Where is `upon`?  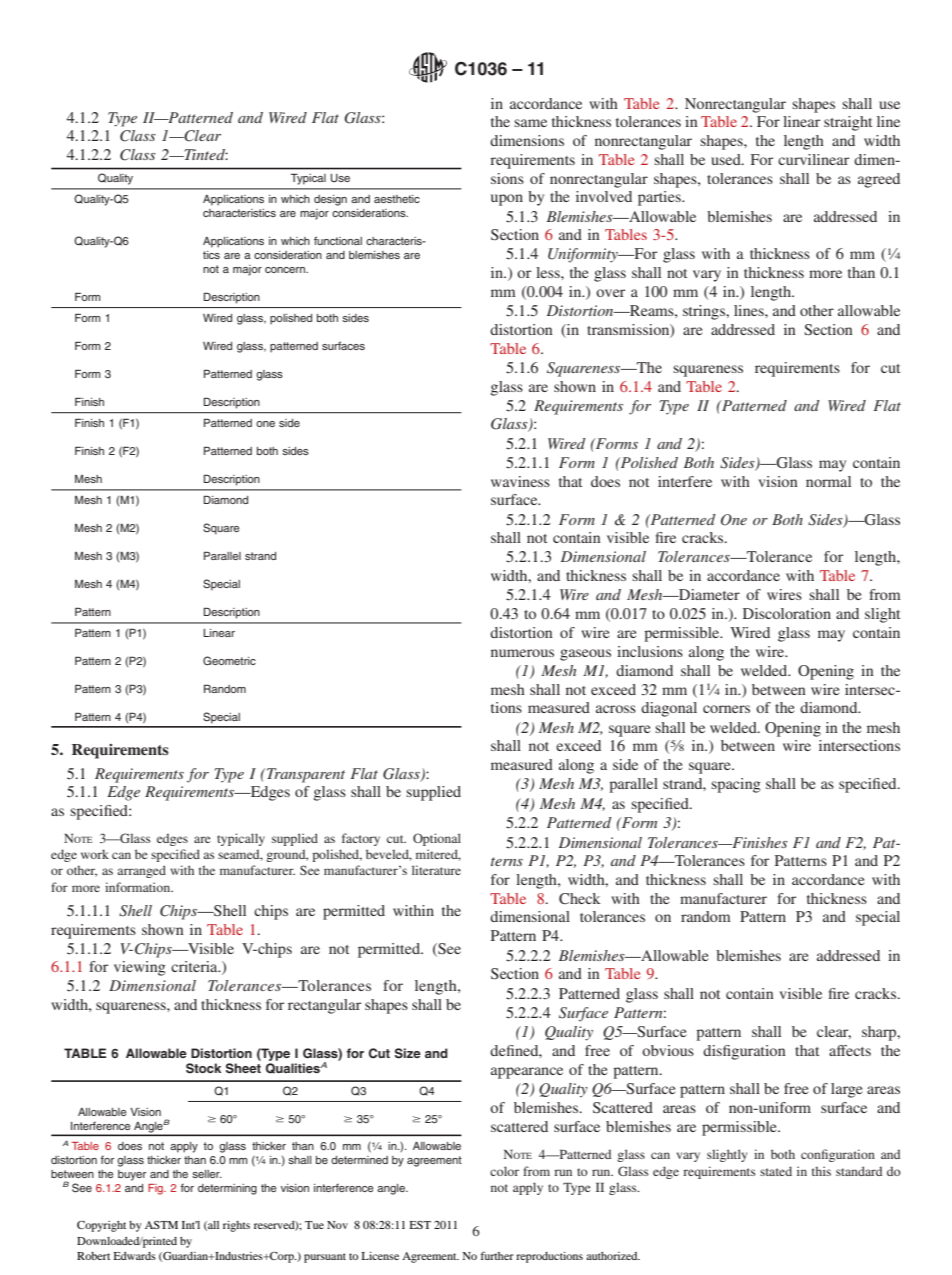 upon is located at coordinates (507, 200).
